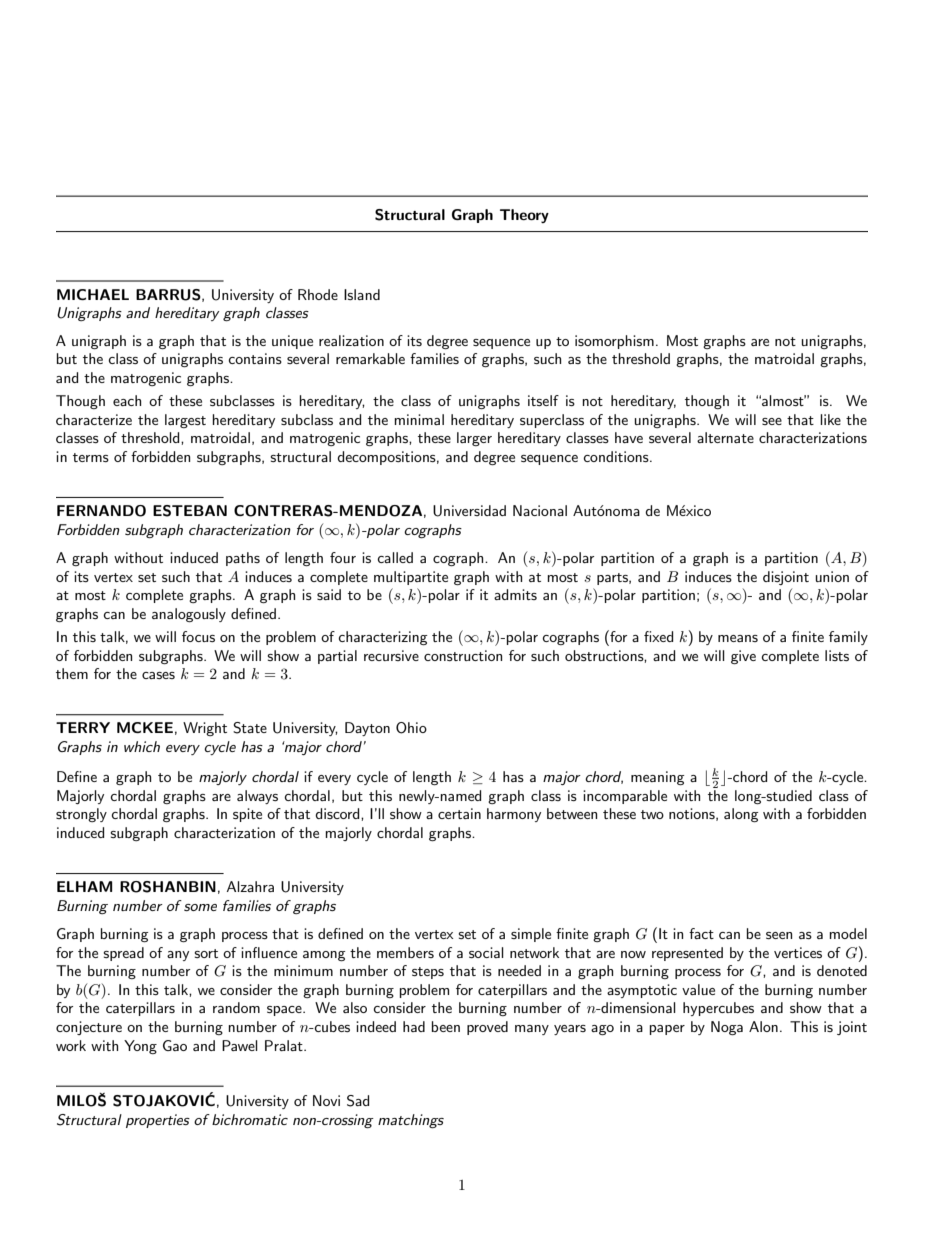  I want to click on properties, so click(158, 1121).
